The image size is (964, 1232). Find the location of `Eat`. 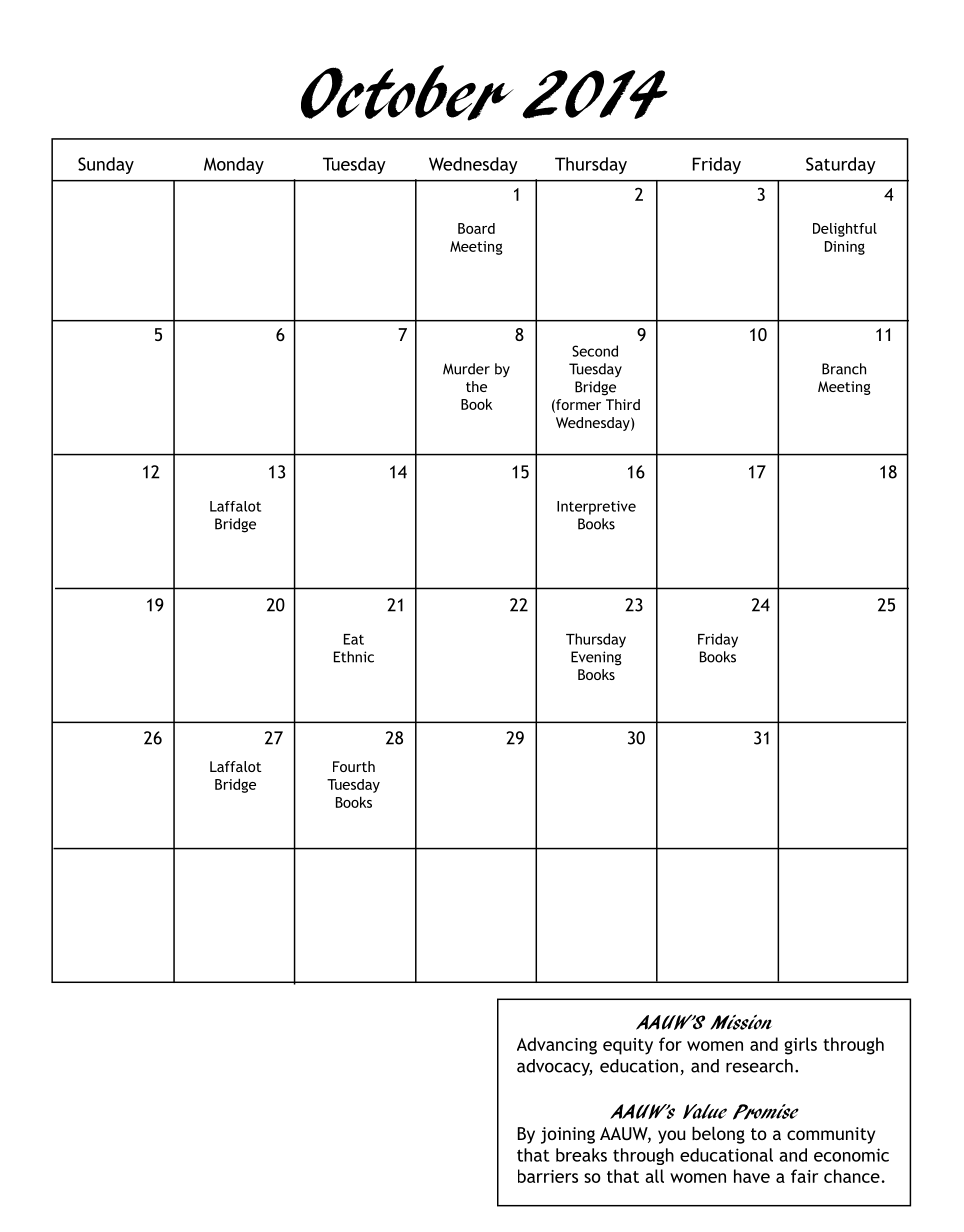

Eat is located at coordinates (354, 639).
